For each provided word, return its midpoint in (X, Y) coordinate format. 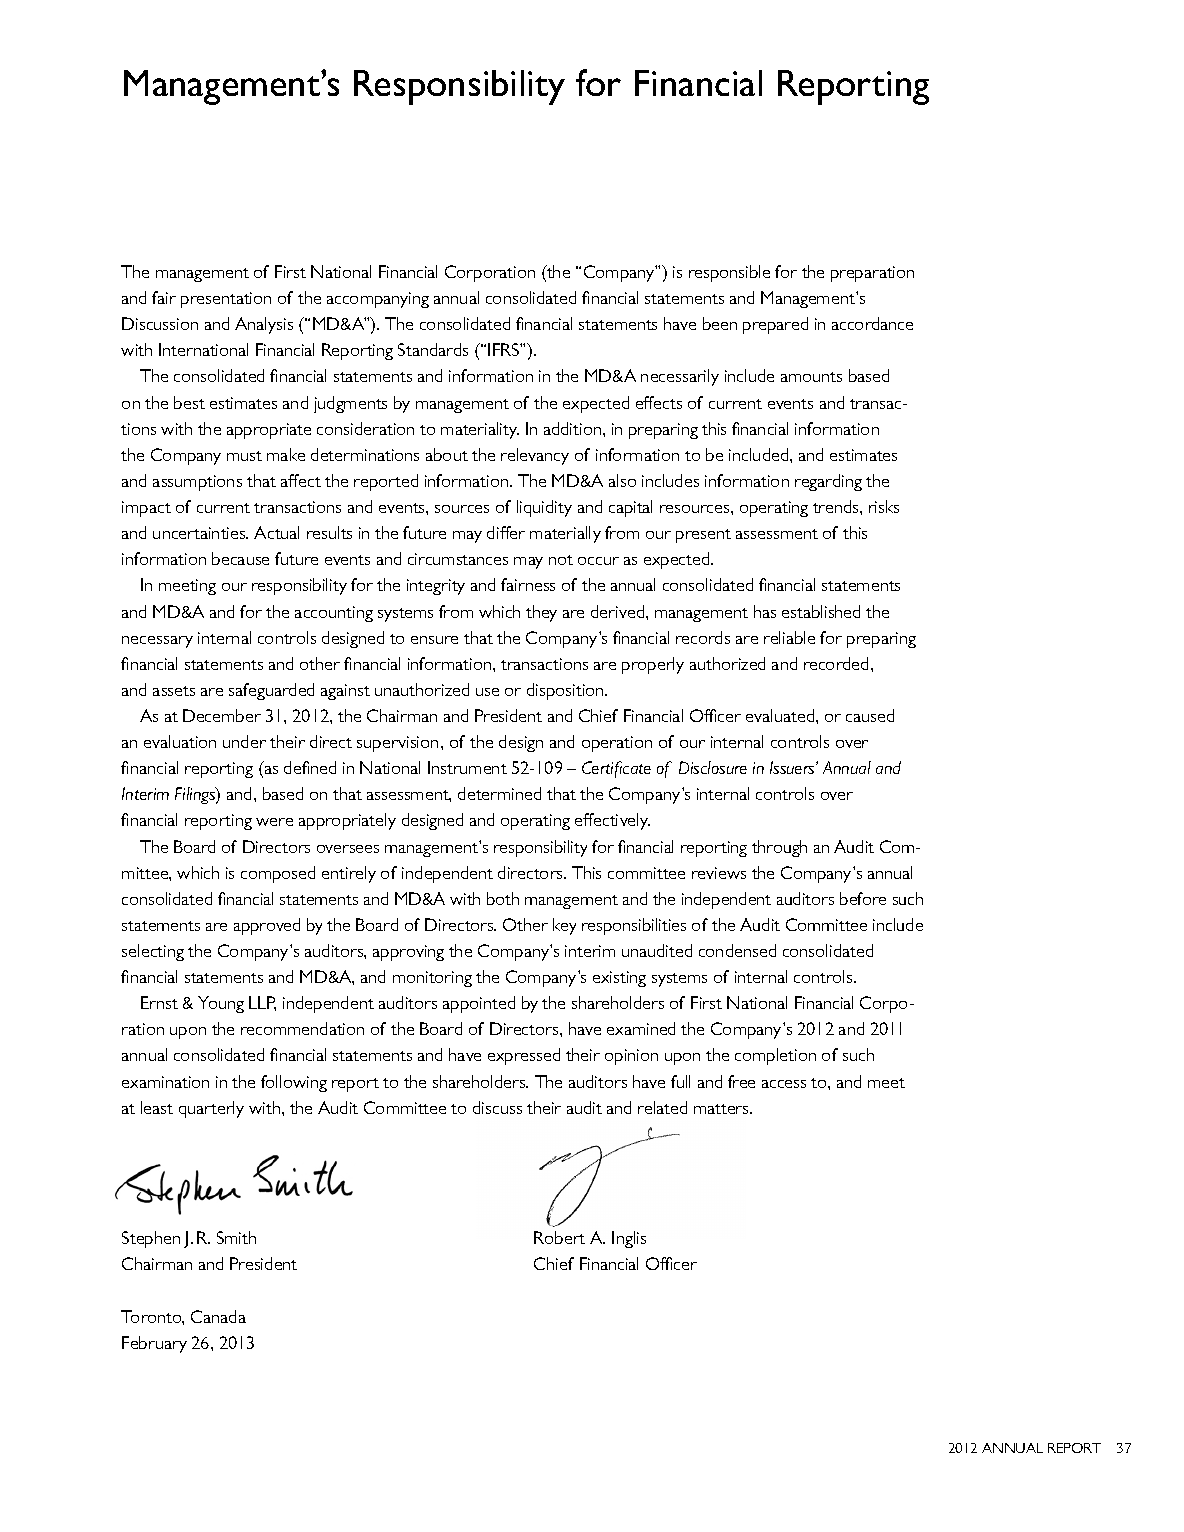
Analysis (264, 325)
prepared (775, 325)
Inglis (629, 1239)
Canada (218, 1316)
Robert (559, 1237)
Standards (433, 349)
